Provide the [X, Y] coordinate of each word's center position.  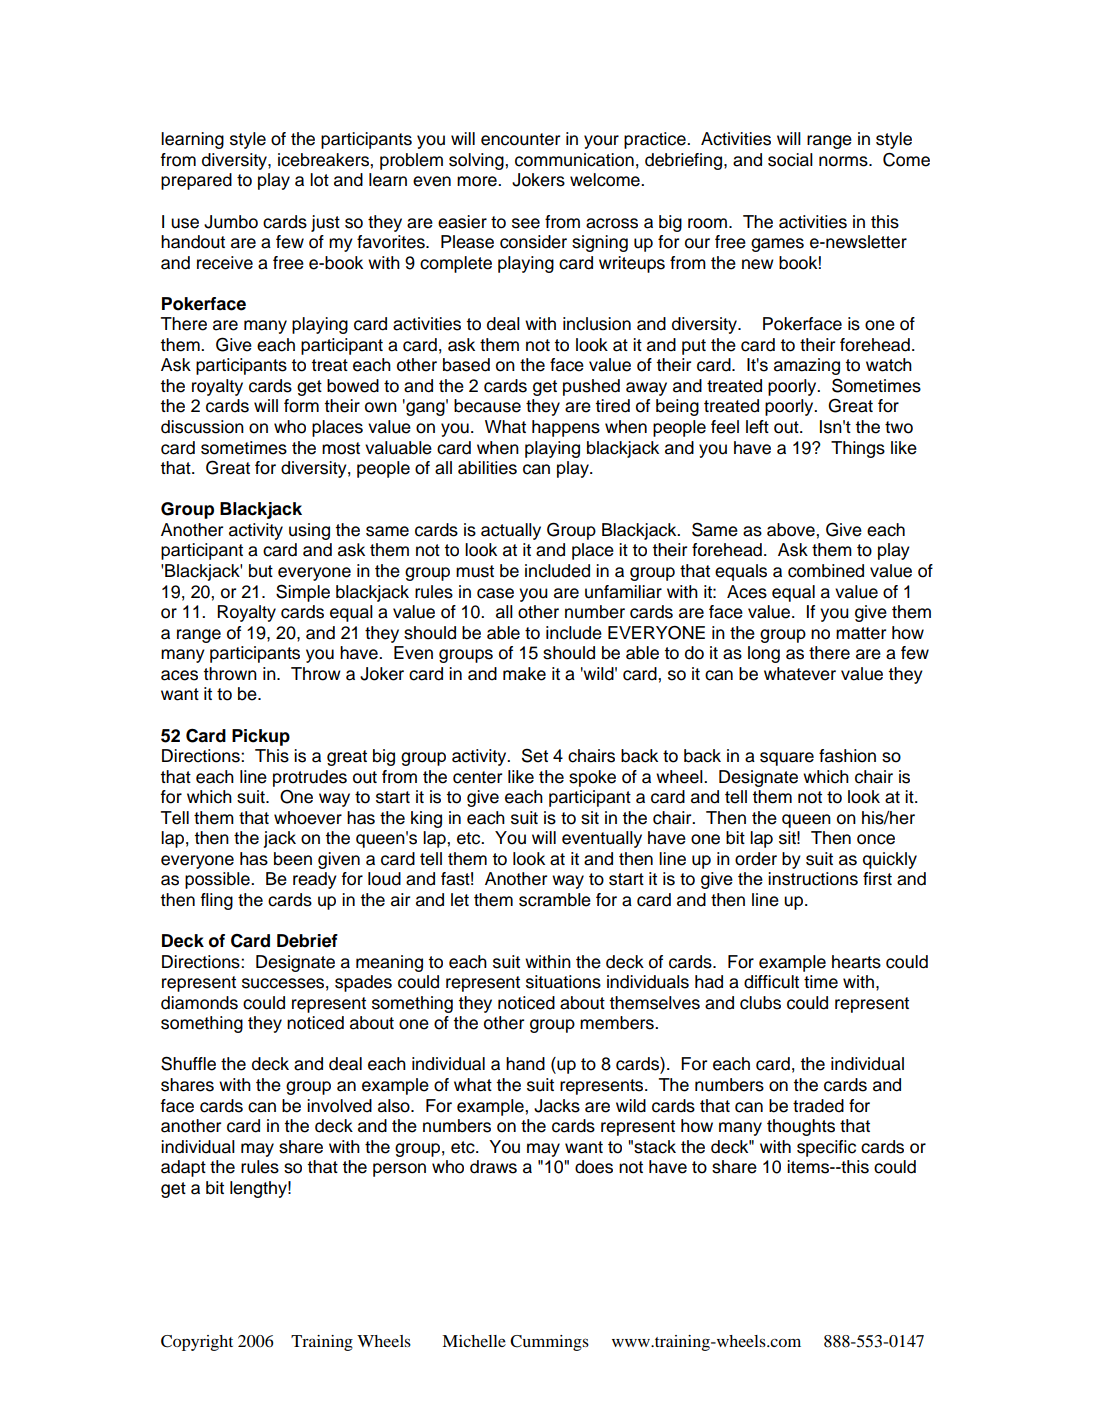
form [301, 406]
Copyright [197, 1343]
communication [574, 160]
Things [858, 449]
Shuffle [188, 1063]
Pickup [261, 737]
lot [319, 180]
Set [535, 755]
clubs [760, 1003]
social [790, 160]
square [787, 759]
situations [563, 982]
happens [566, 428]
